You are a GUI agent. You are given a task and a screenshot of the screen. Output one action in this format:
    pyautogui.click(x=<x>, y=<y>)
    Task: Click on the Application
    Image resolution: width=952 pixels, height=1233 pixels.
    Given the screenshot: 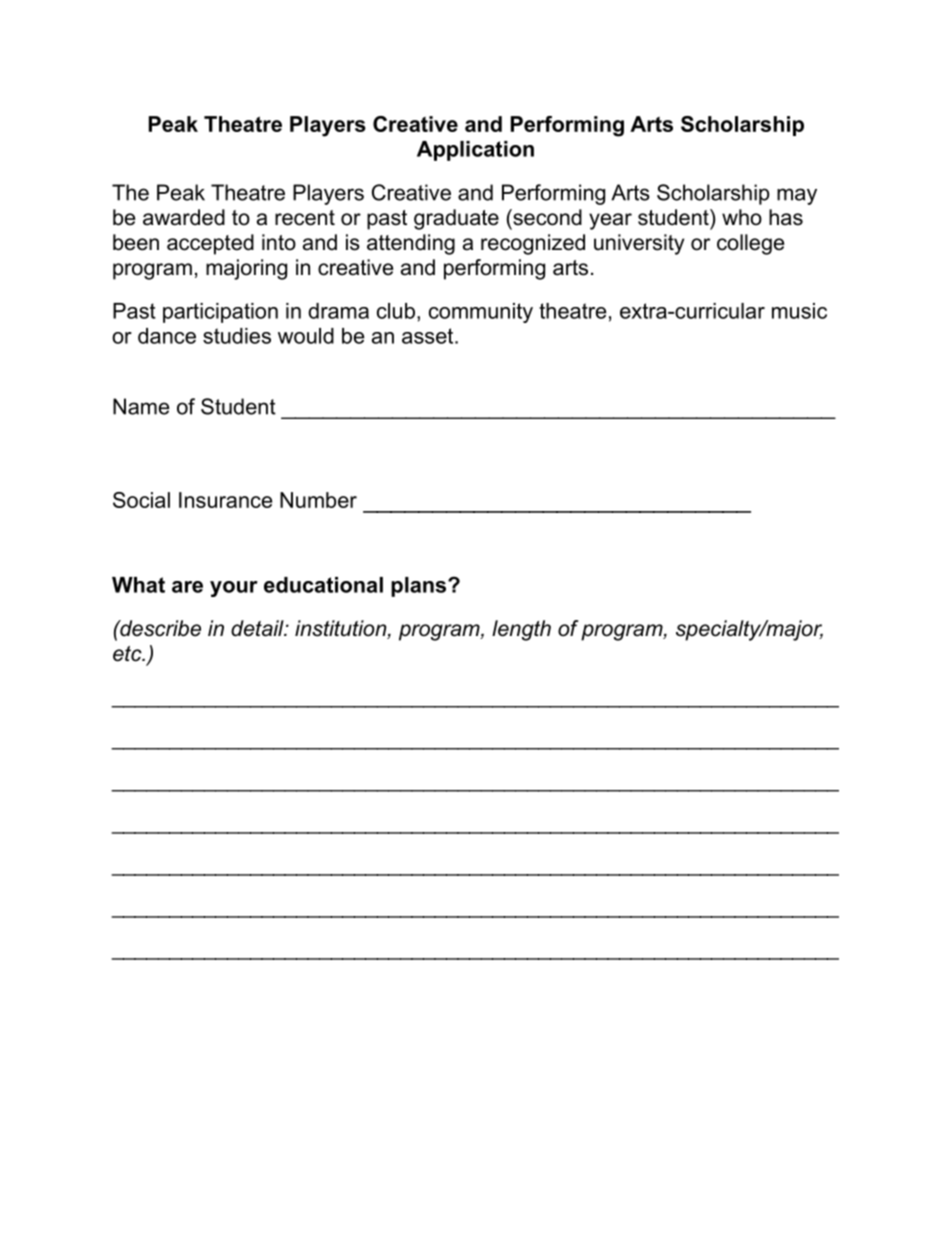 What is the action you would take?
    pyautogui.click(x=475, y=151)
